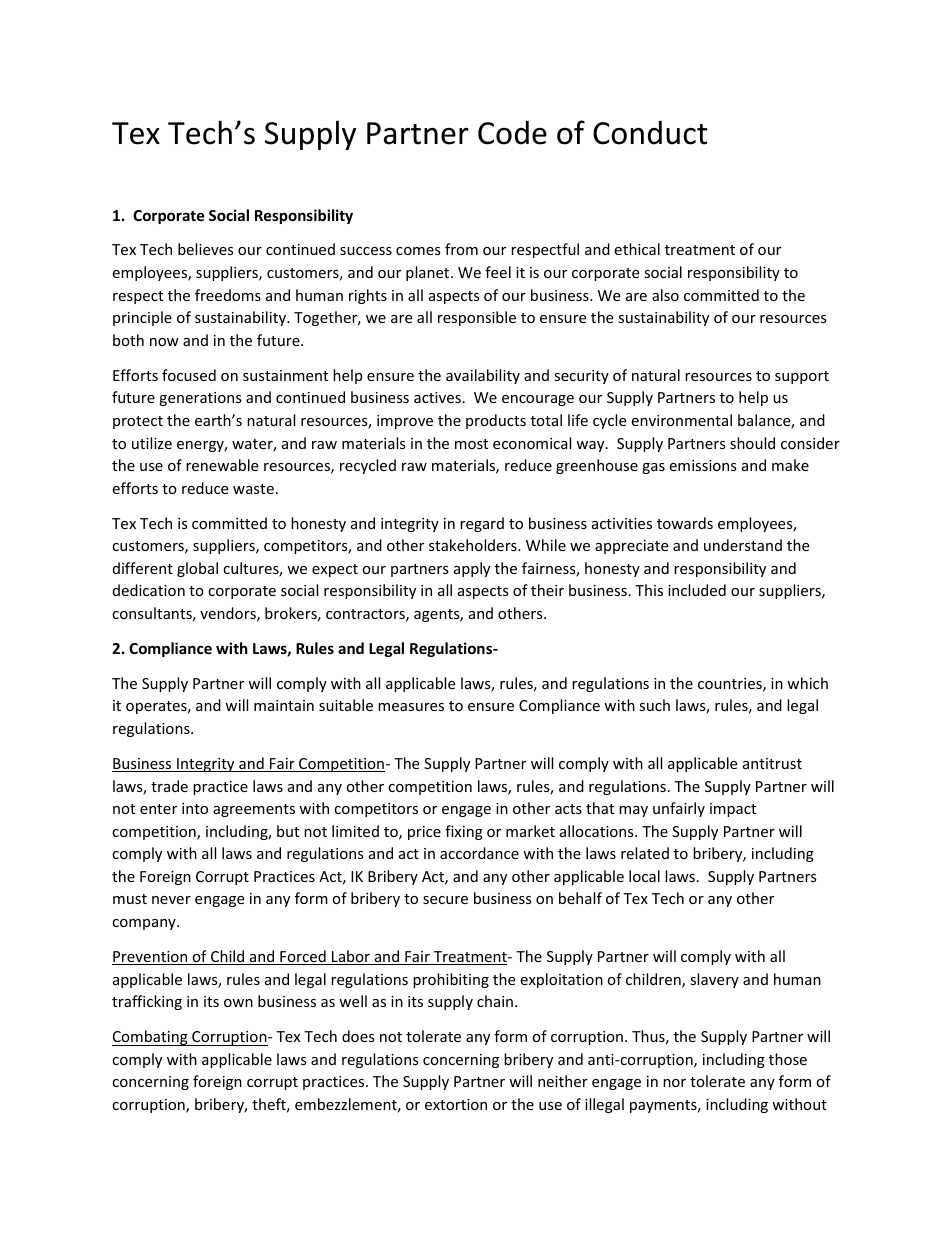  I want to click on impact, so click(733, 810).
